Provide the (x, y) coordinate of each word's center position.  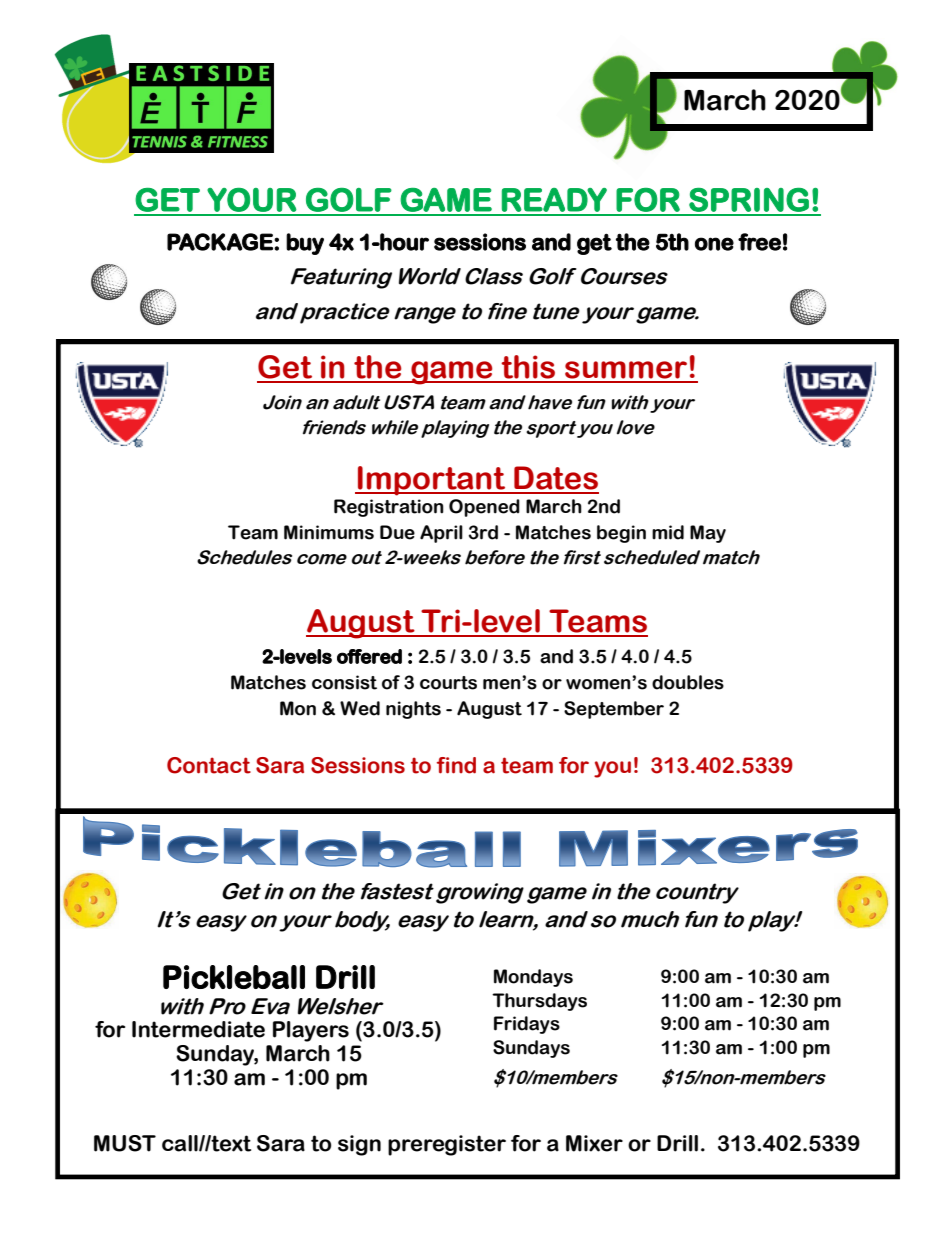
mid (668, 532)
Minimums (329, 532)
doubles (688, 682)
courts (448, 683)
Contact (209, 765)
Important (432, 481)
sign (359, 1145)
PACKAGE (221, 242)
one (714, 244)
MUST (125, 1143)
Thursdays (539, 1002)
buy (305, 244)
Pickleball (234, 977)
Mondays (533, 978)
